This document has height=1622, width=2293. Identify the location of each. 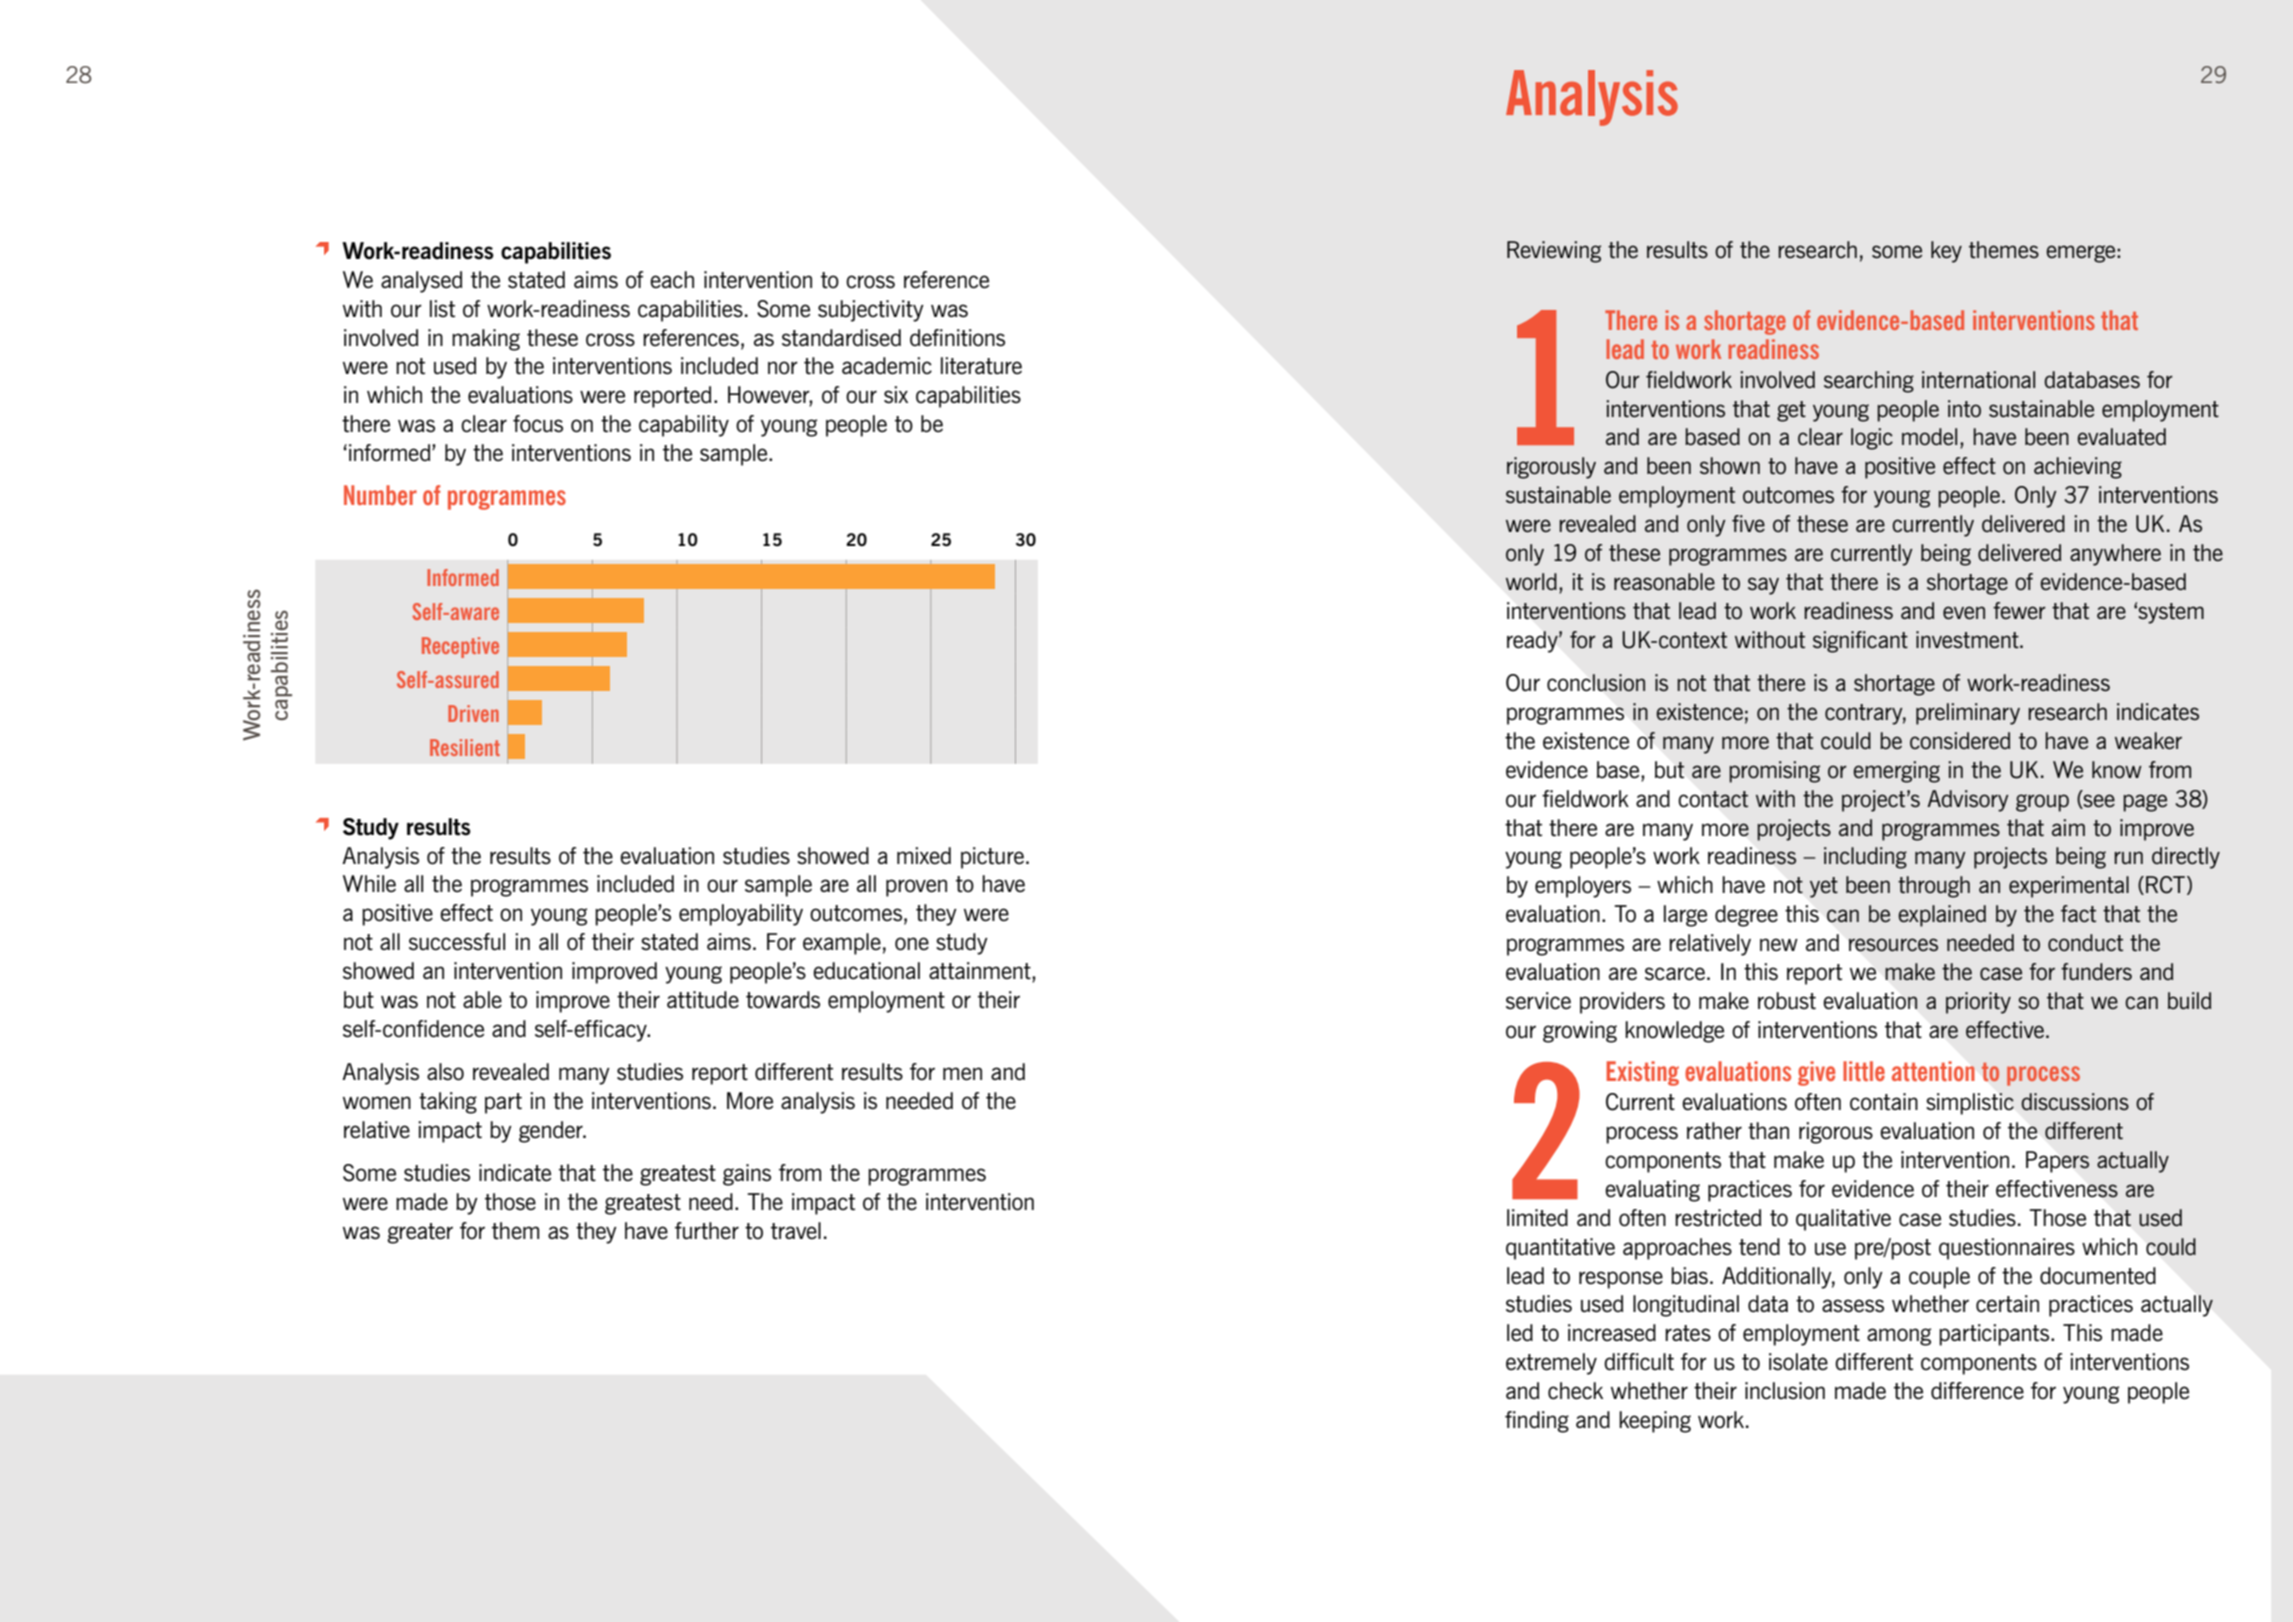
(672, 280).
